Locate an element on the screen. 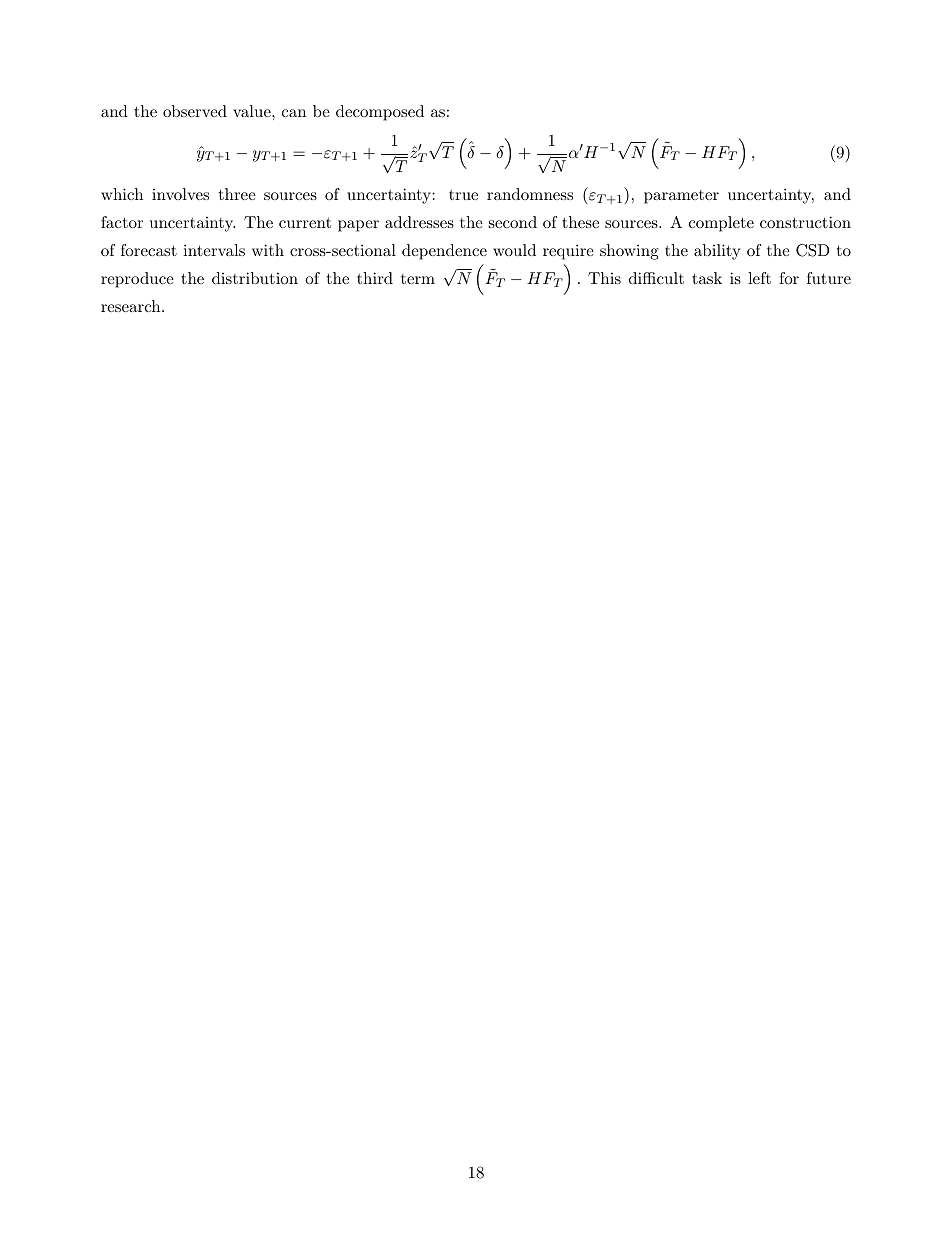  decomposed is located at coordinates (380, 113).
